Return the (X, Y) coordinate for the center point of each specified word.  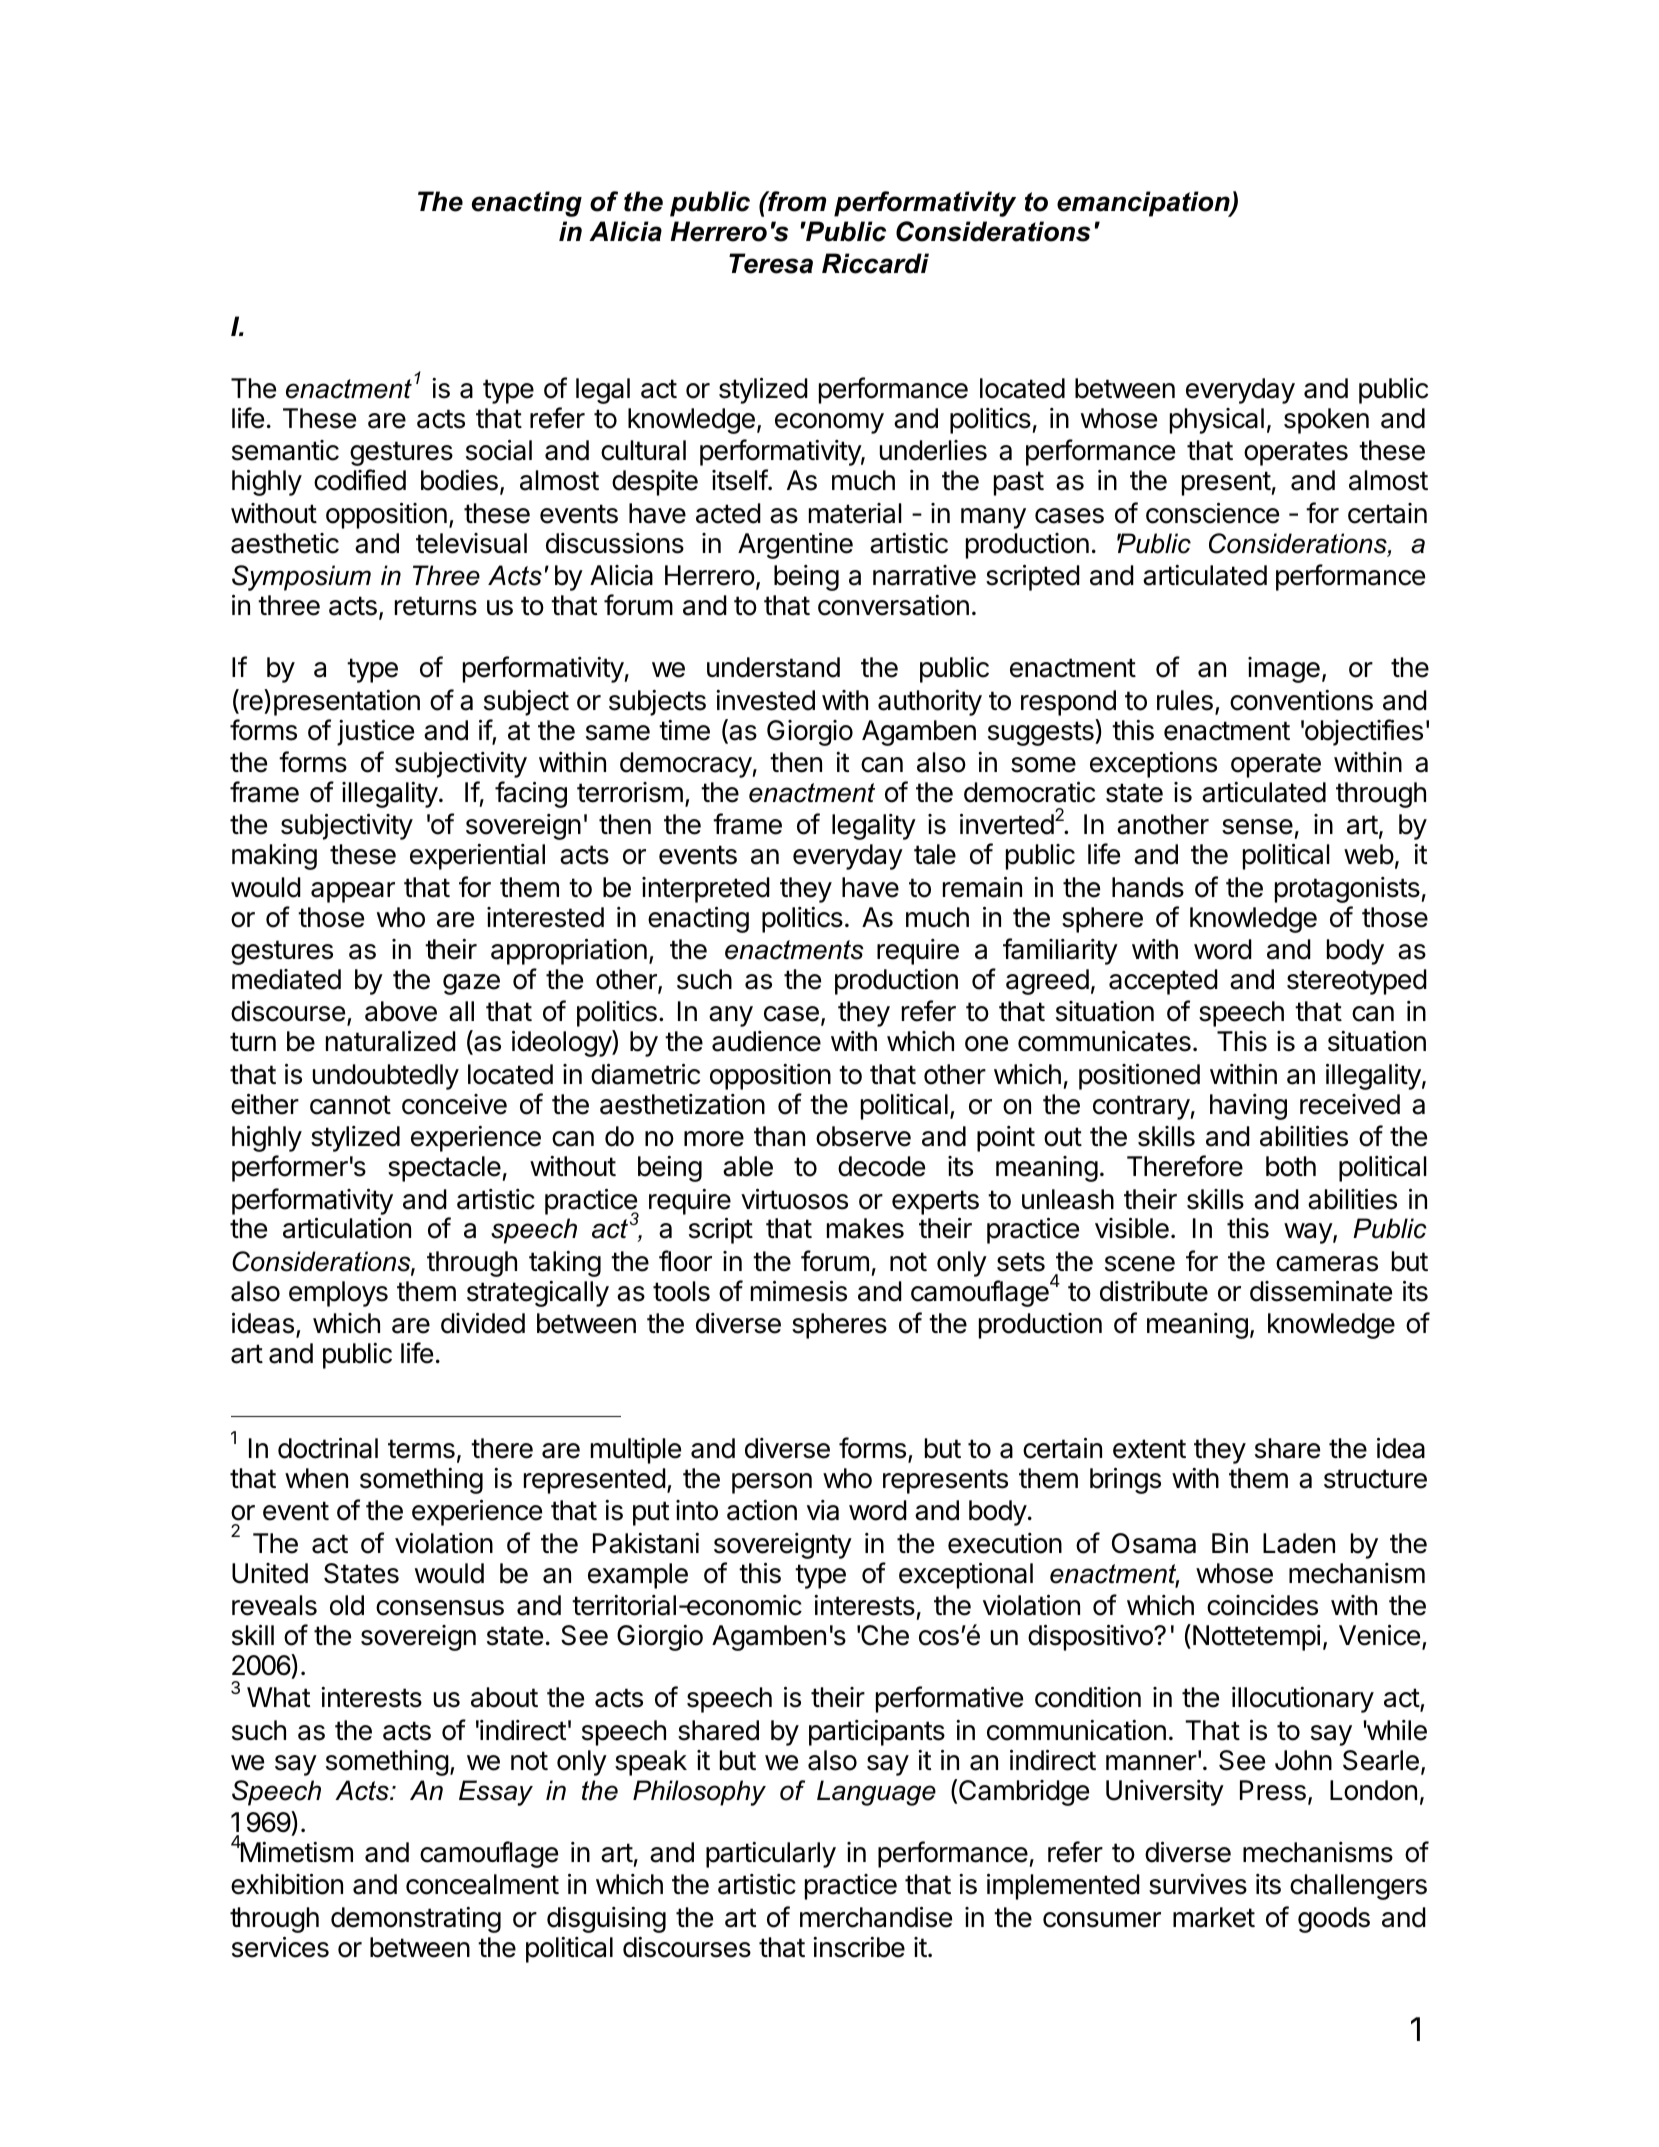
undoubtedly (386, 1077)
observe (863, 1136)
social (499, 450)
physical (1217, 421)
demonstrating (416, 1920)
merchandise (876, 1917)
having (1248, 1107)
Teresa (771, 263)
